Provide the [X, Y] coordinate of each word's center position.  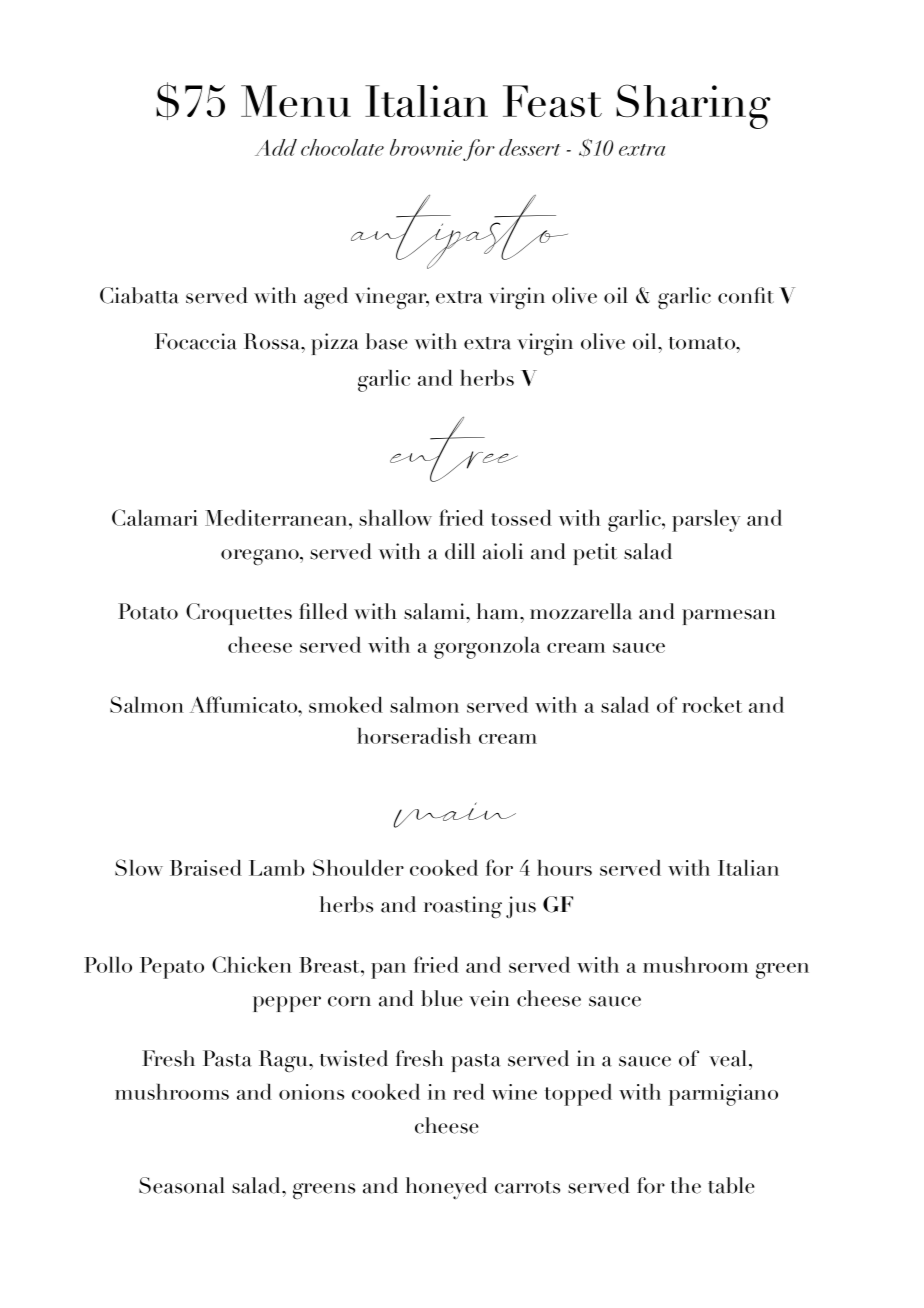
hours [564, 868]
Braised [206, 868]
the [686, 1185]
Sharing [693, 106]
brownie [426, 147]
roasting [463, 907]
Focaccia [196, 341]
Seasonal [182, 1185]
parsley [706, 521]
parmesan [729, 617]
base [387, 341]
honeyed [446, 1188]
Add [276, 147]
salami [435, 611]
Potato [148, 611]
